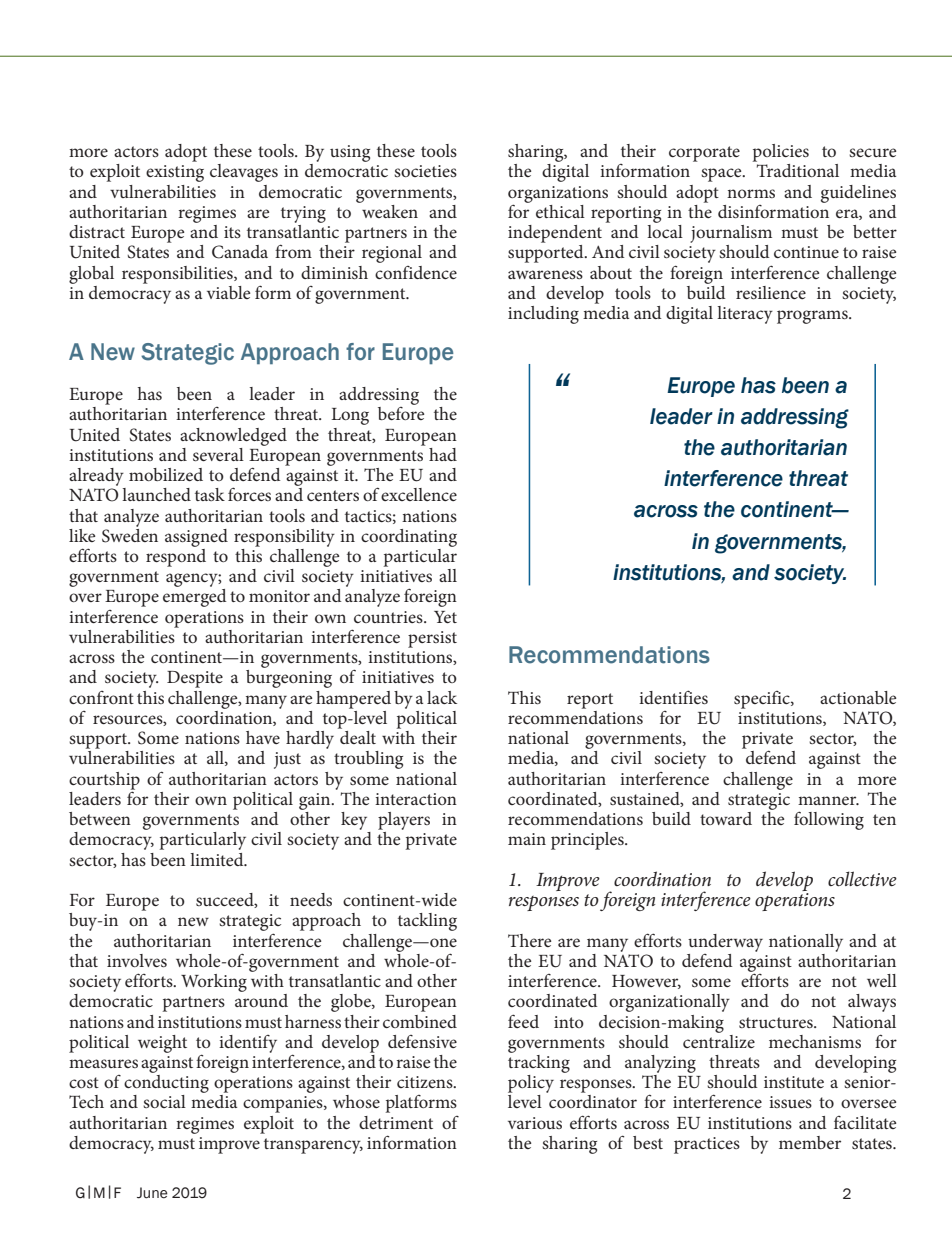  Describe the element at coordinates (798, 170) in the screenshot. I see `Traditional` at that location.
